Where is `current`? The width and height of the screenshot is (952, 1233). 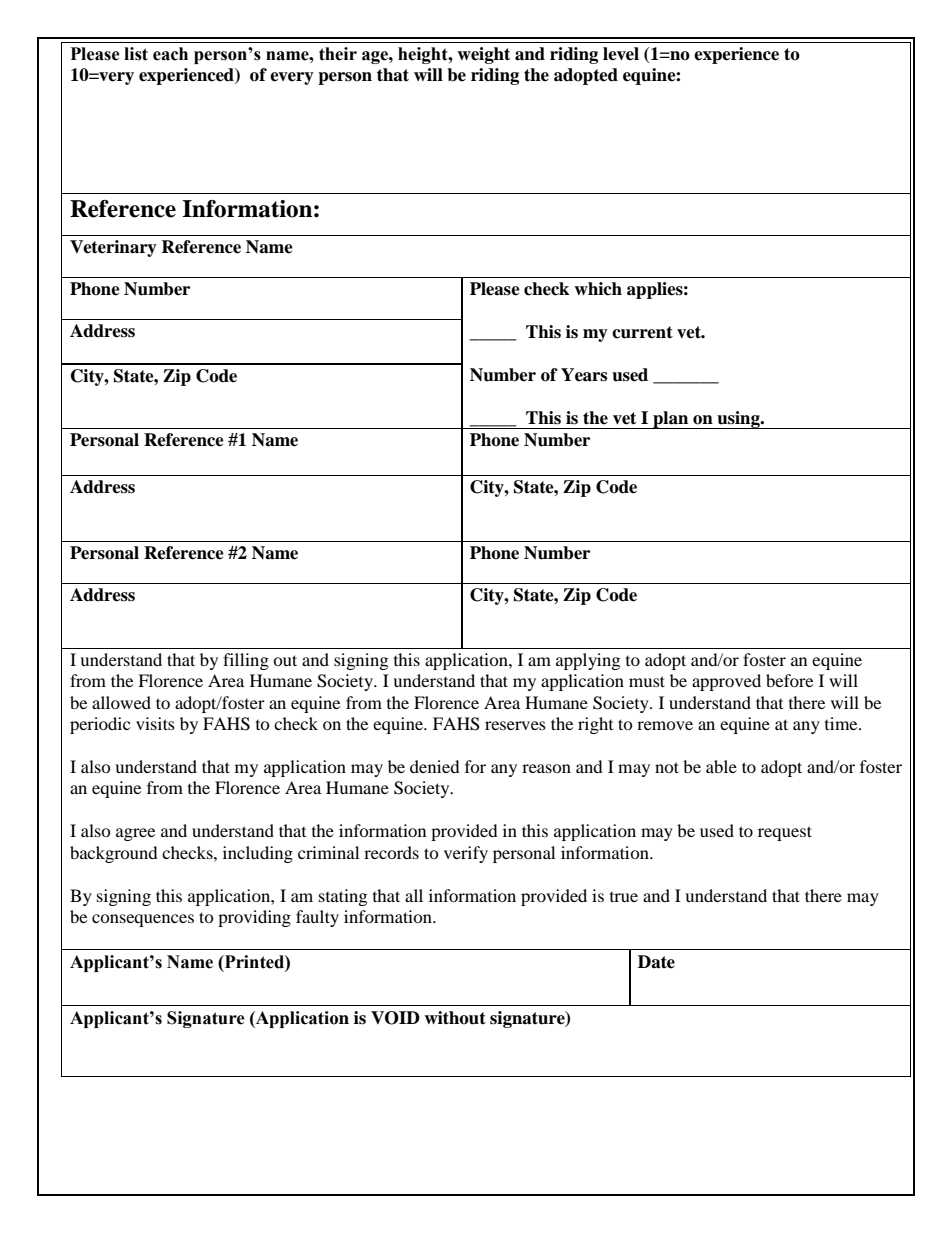
current is located at coordinates (642, 332).
